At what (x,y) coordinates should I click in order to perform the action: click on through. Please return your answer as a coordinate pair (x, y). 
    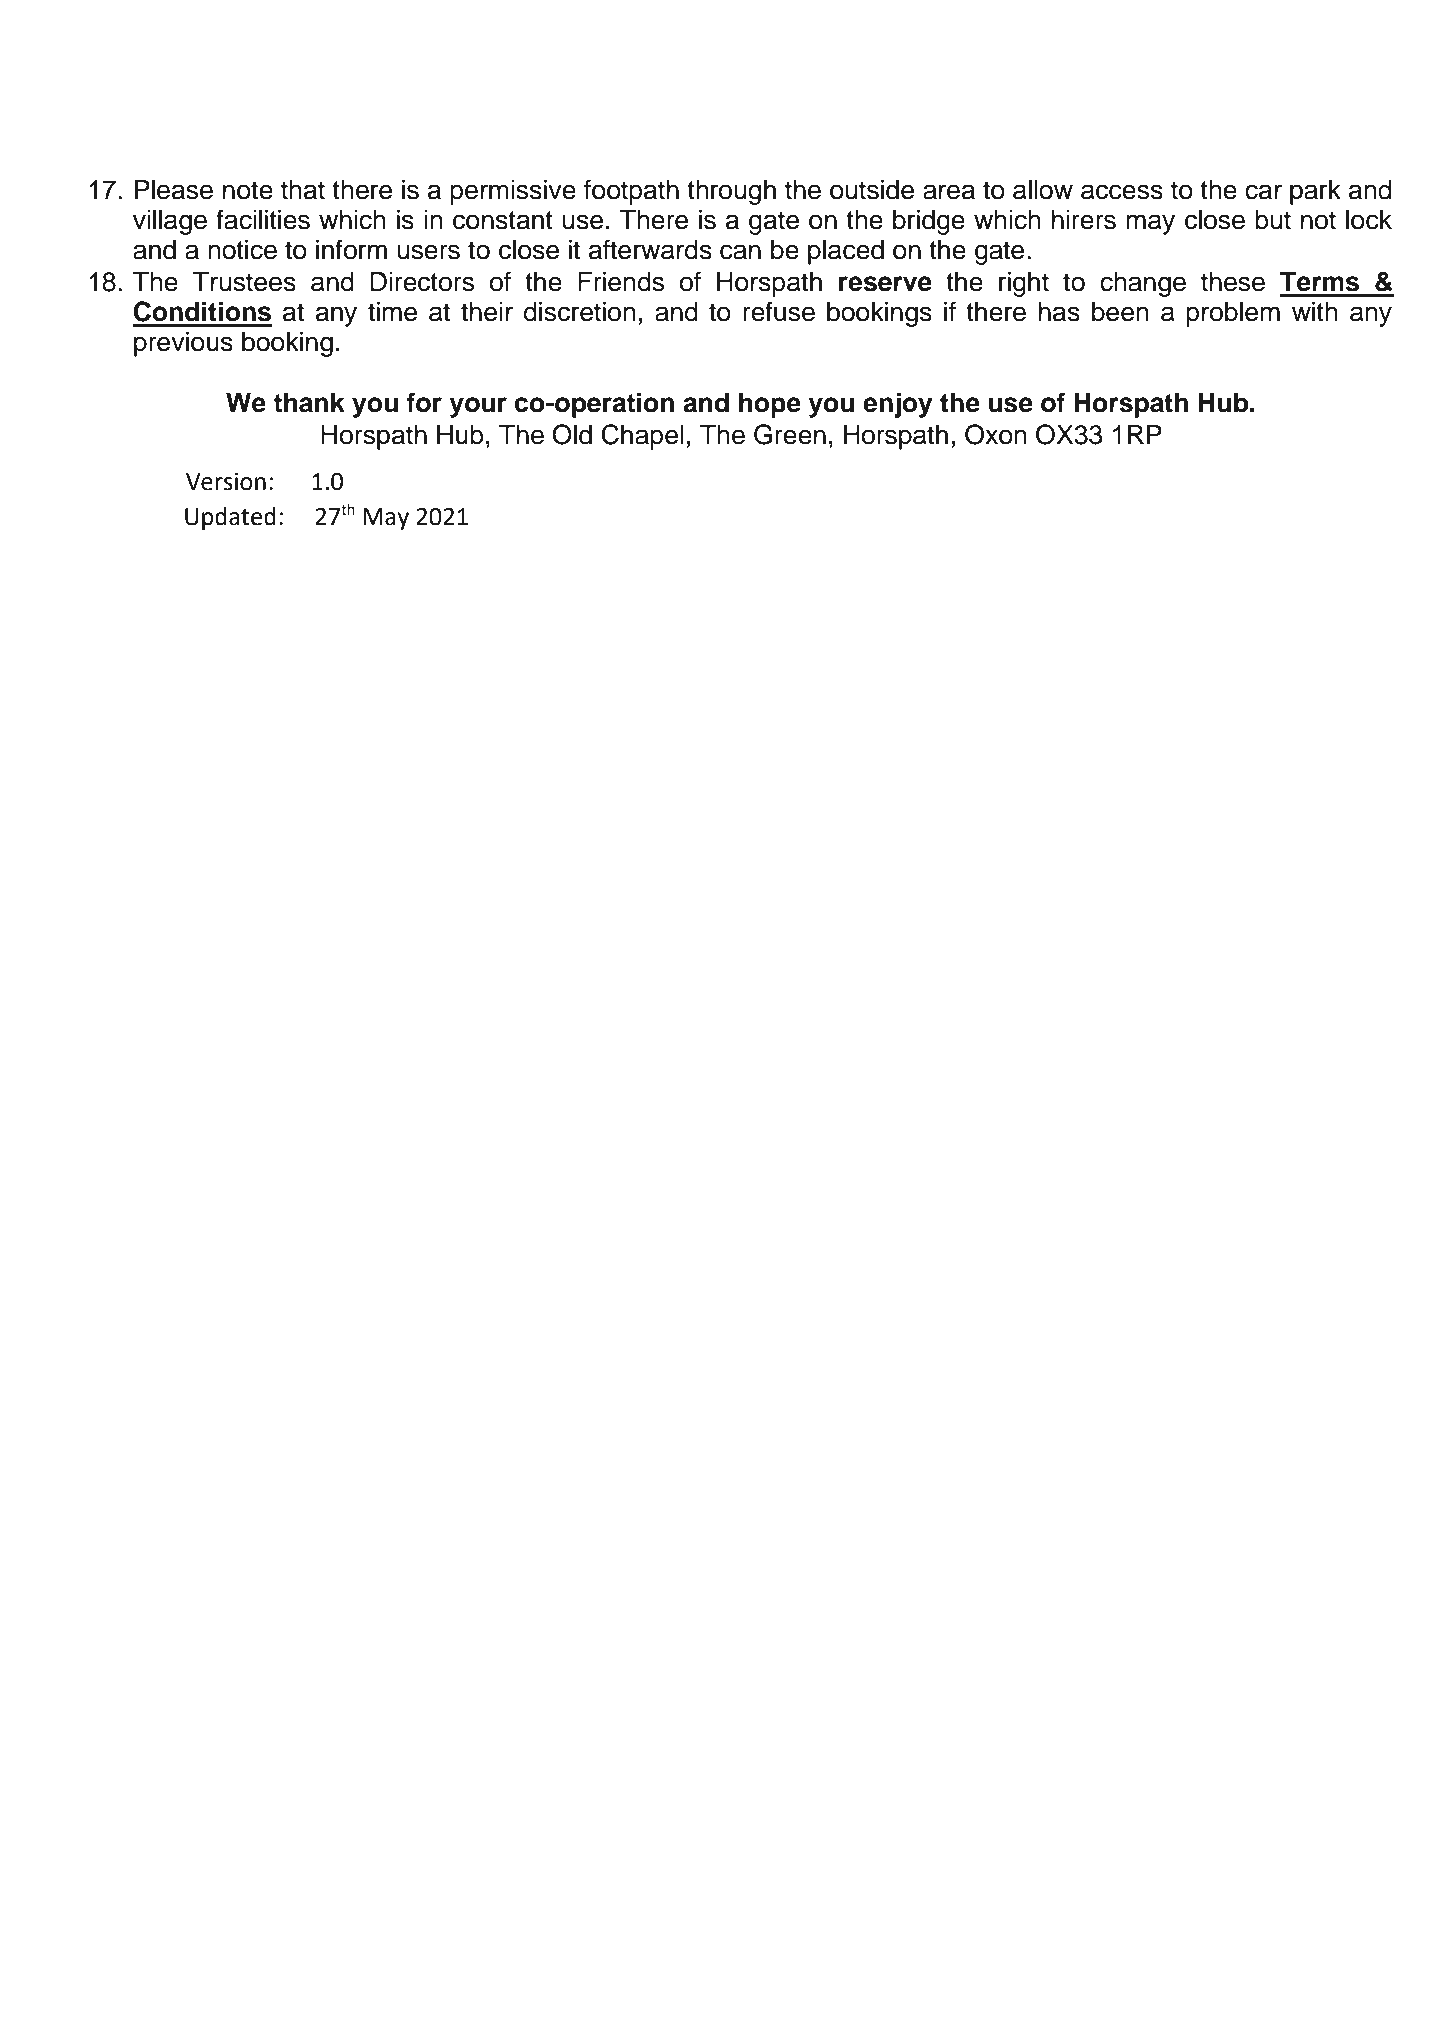
    Looking at the image, I should click on (731, 192).
